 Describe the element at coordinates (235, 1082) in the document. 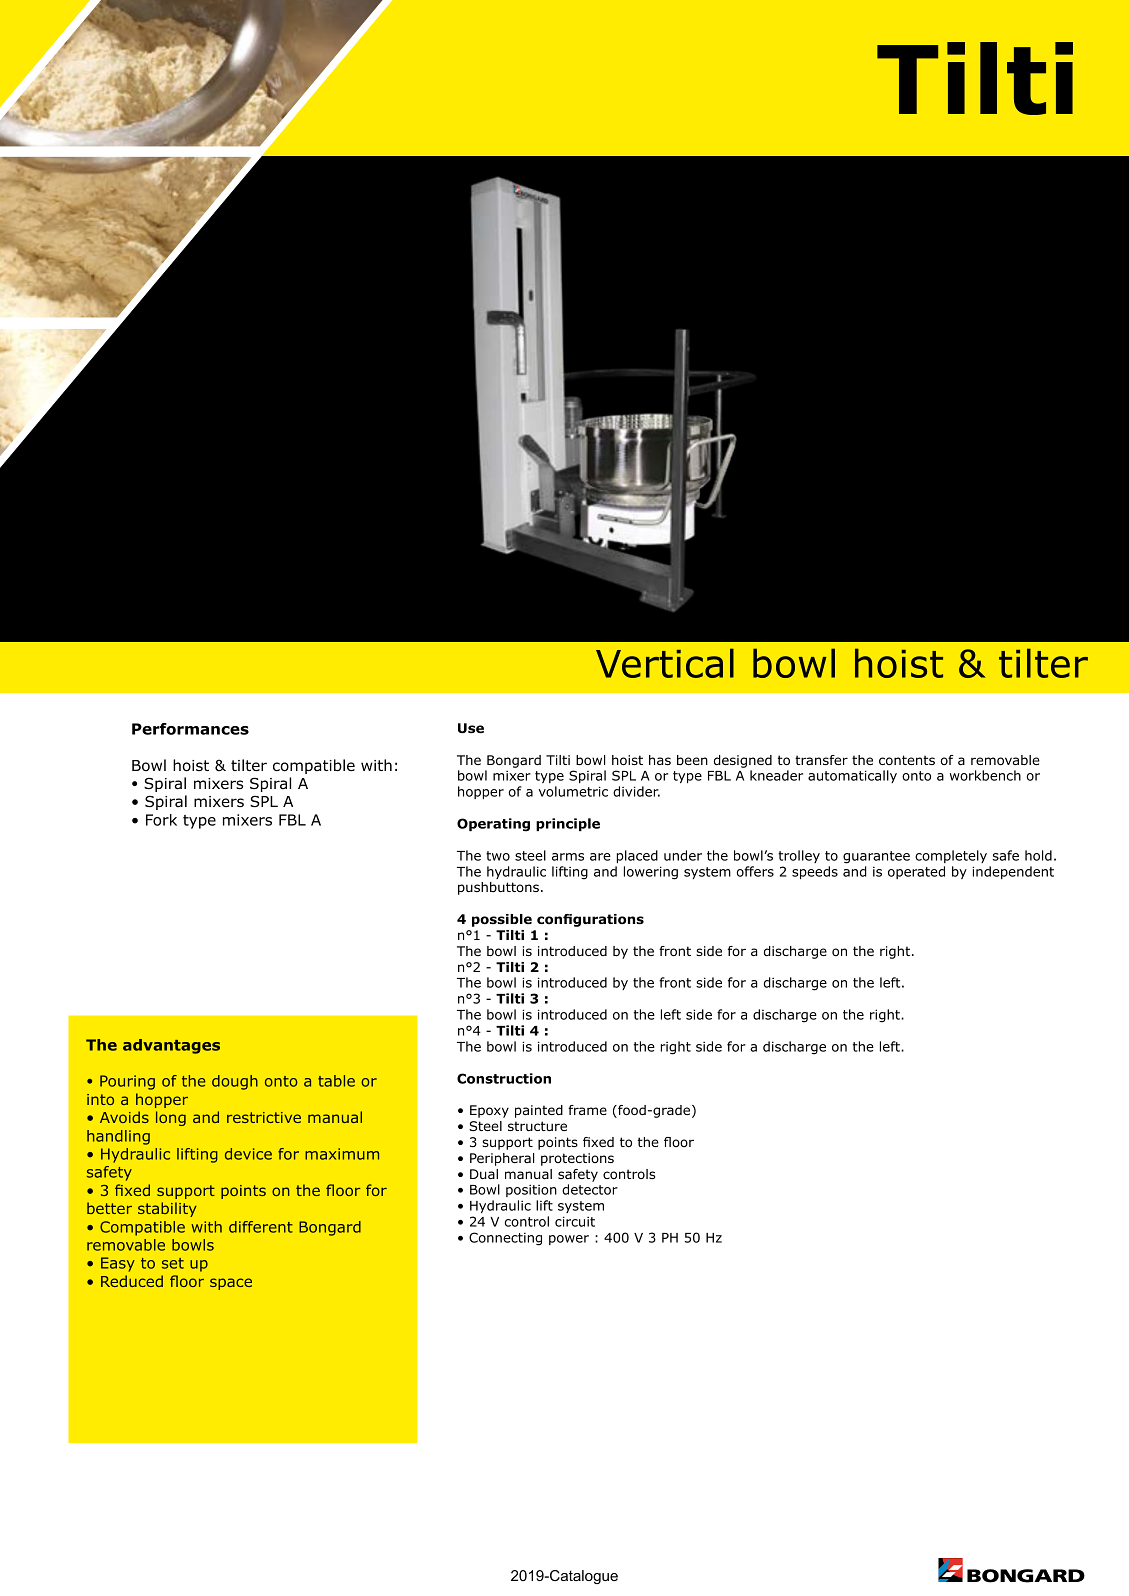

I see `dough` at that location.
